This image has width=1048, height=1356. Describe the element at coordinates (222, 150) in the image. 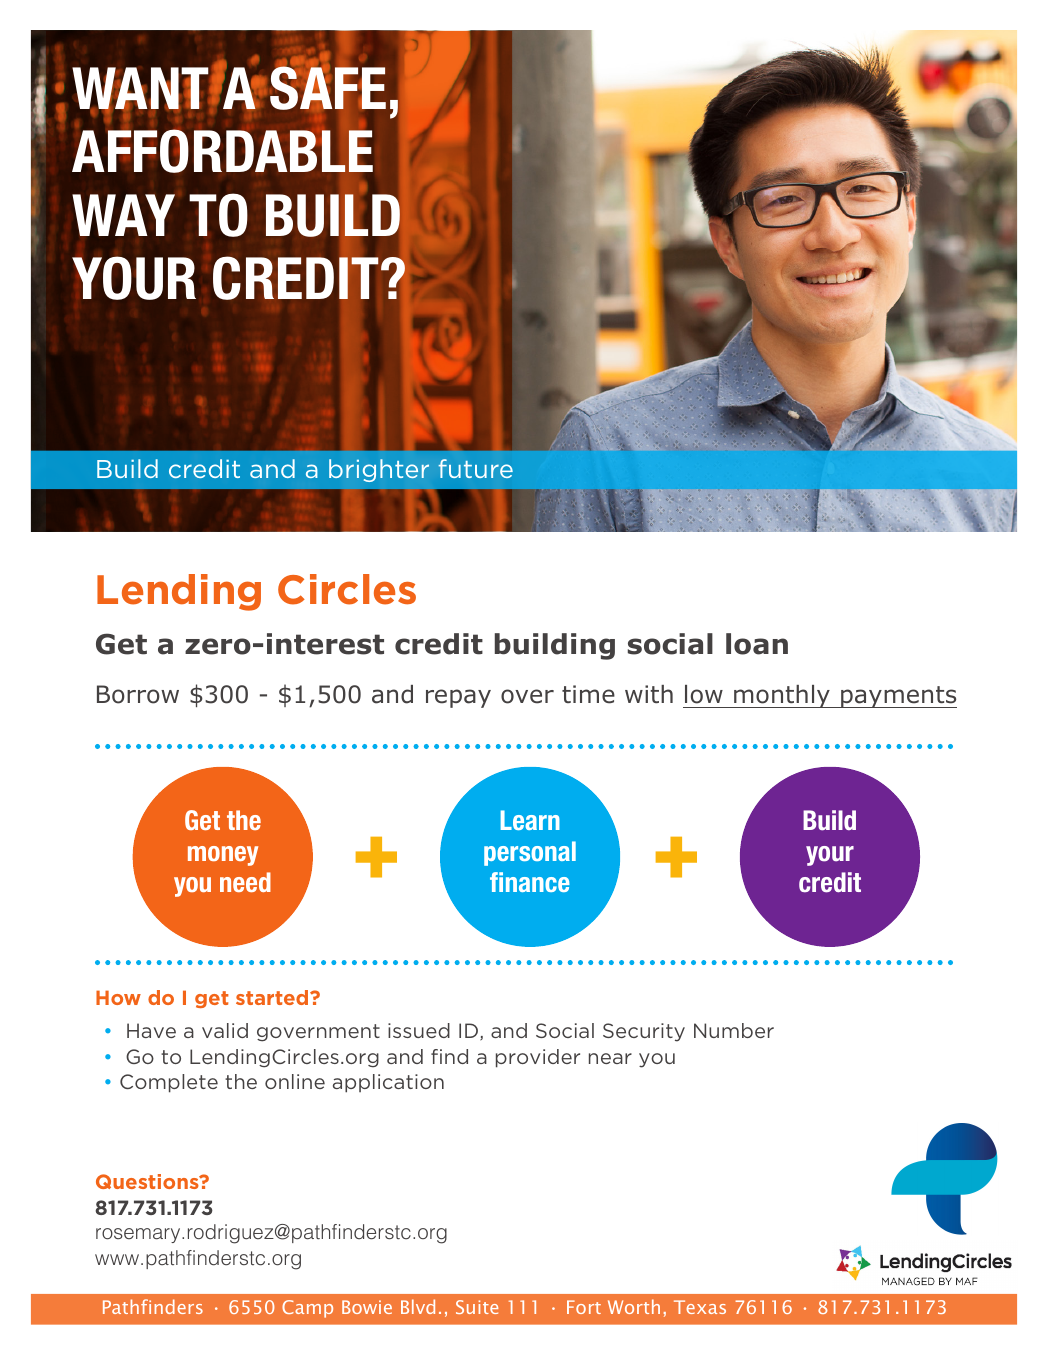

I see `AFFORDABLE` at that location.
